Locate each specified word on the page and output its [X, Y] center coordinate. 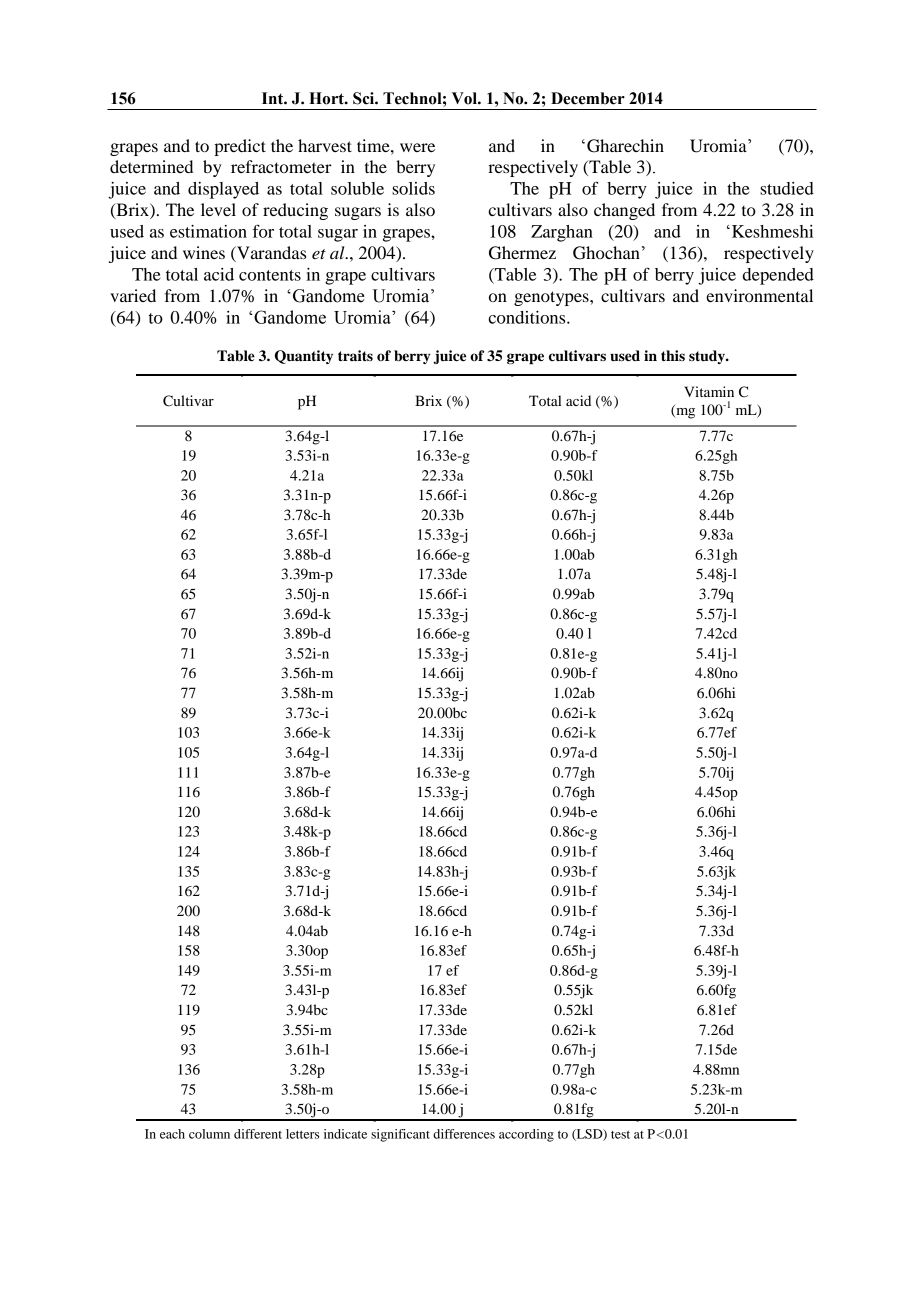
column [209, 1134]
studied [787, 188]
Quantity [304, 357]
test [620, 1135]
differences [464, 1134]
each [172, 1134]
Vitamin [709, 391]
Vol [465, 98]
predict [240, 147]
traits [355, 356]
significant [400, 1135]
